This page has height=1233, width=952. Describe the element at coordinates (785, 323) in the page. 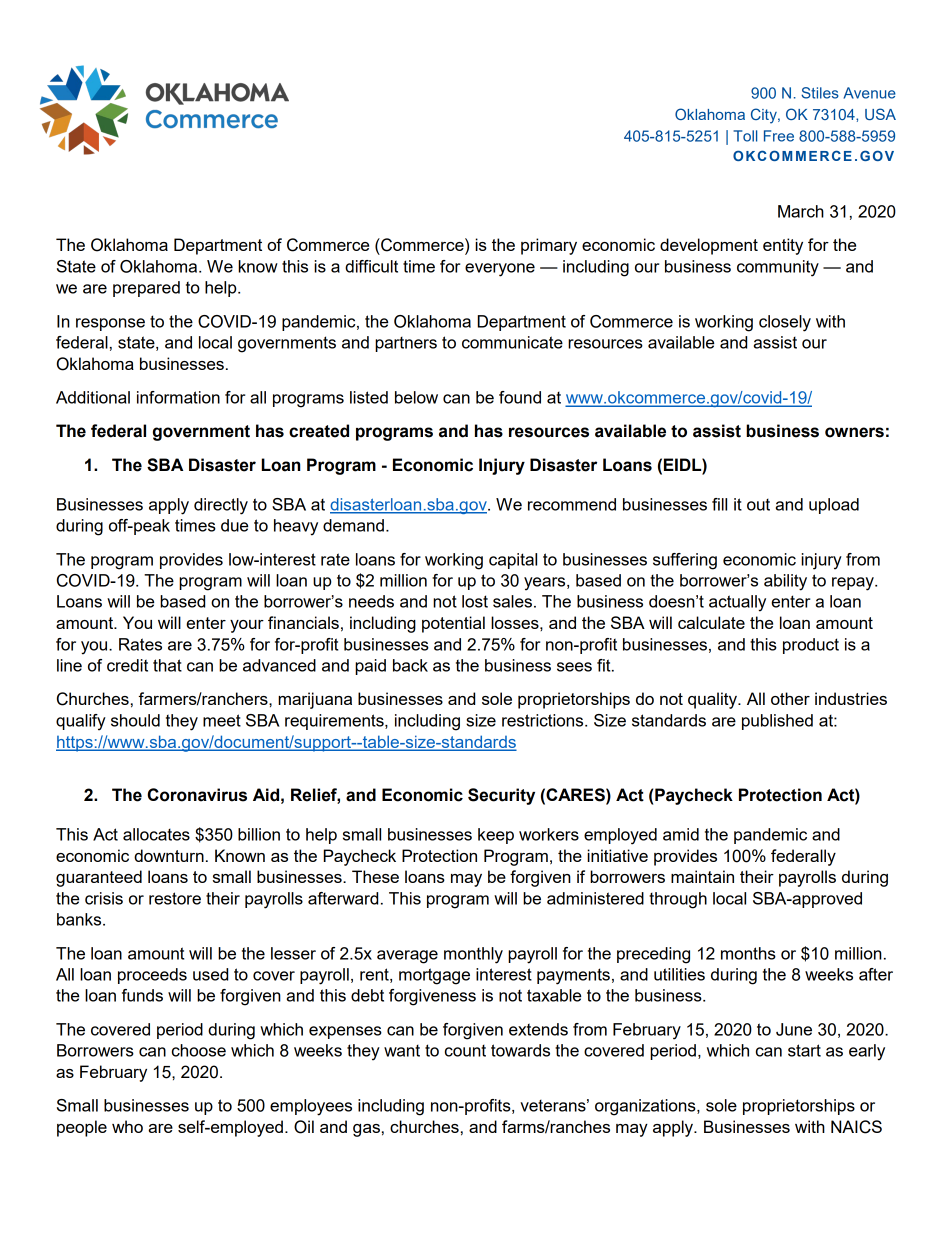

I see `closely` at that location.
